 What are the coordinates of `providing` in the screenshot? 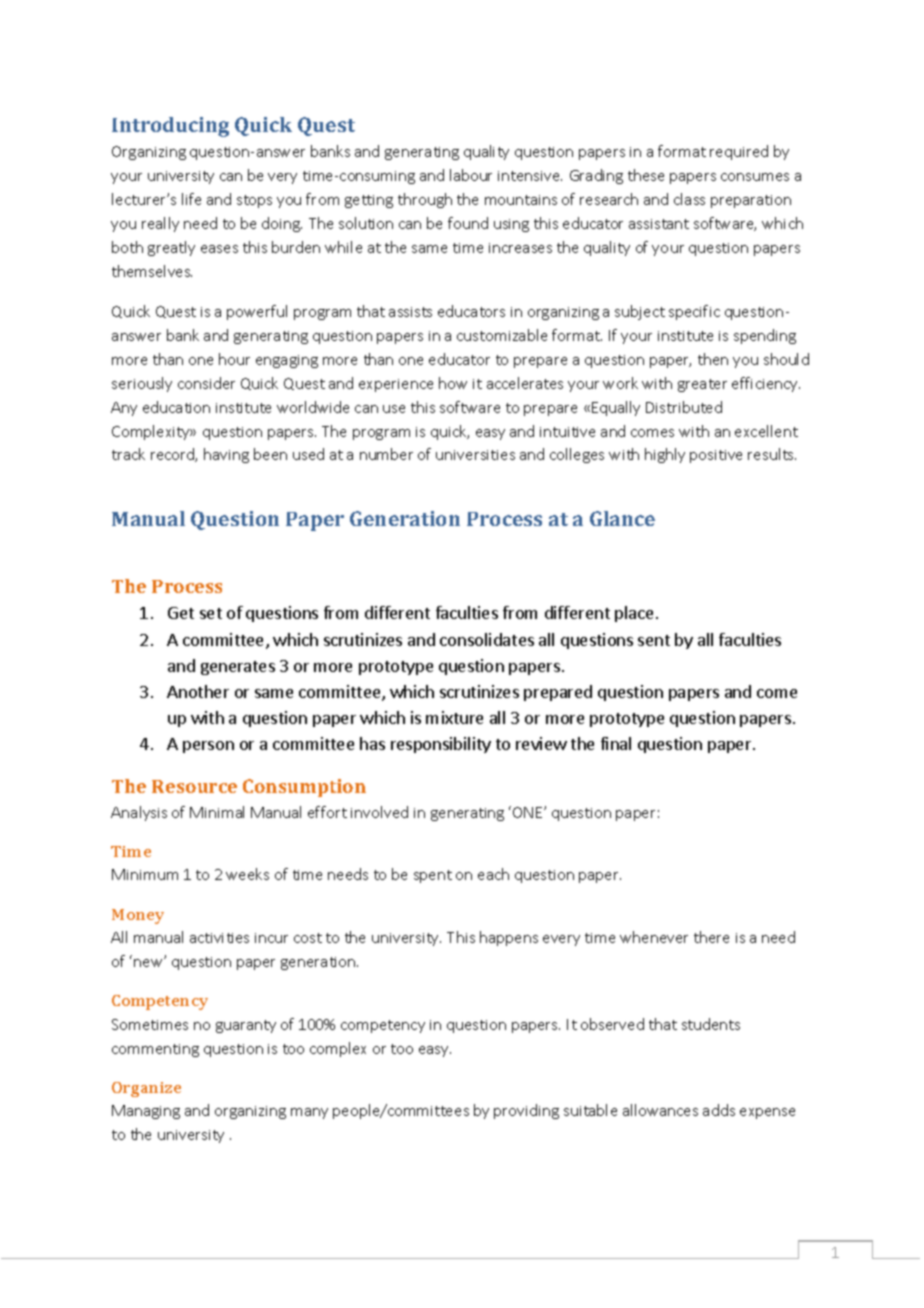 It's located at (526, 1111).
